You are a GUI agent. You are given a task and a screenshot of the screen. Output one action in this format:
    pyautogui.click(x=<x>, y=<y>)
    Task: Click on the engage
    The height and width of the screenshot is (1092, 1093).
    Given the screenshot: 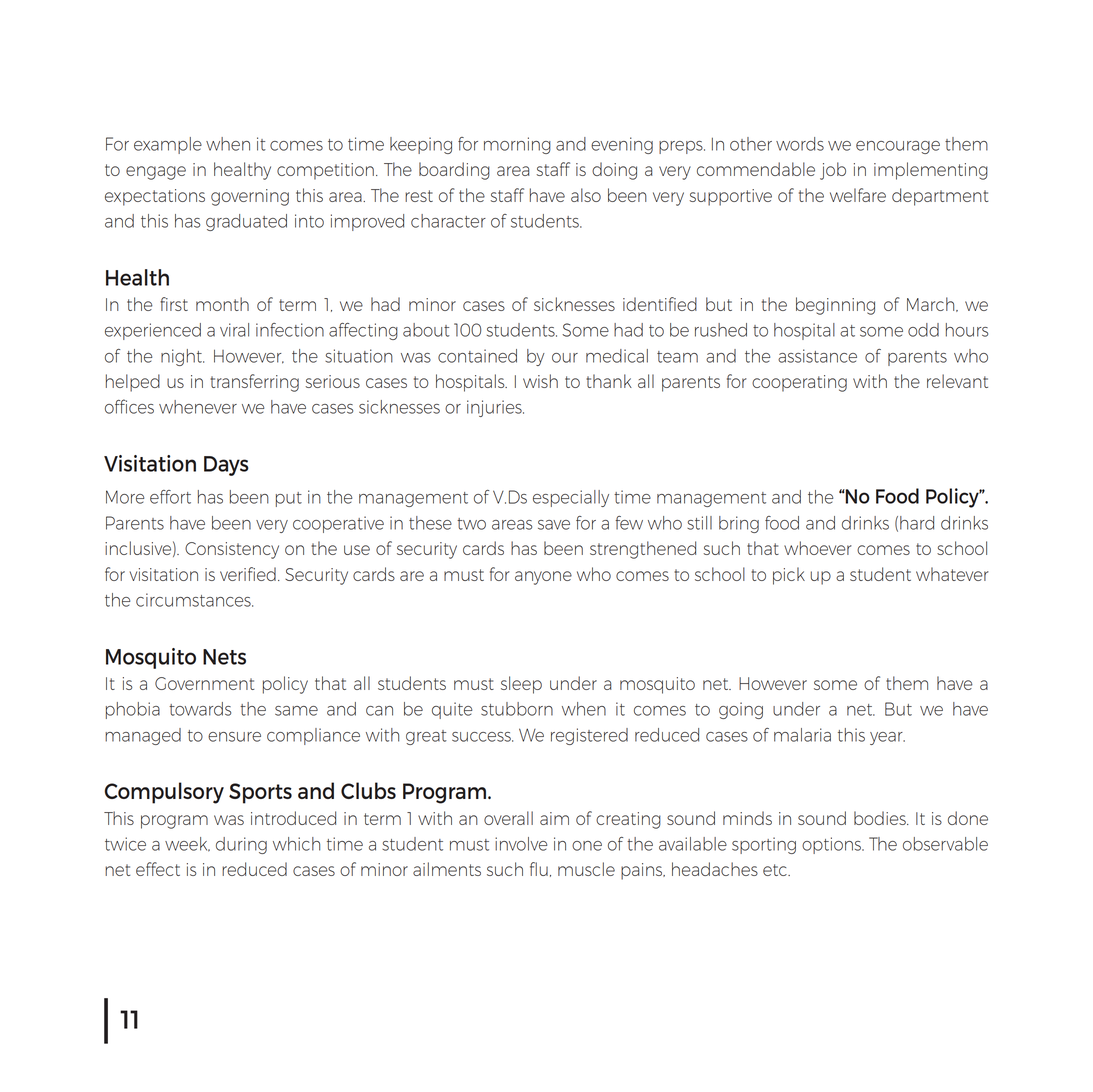 What is the action you would take?
    pyautogui.click(x=156, y=173)
